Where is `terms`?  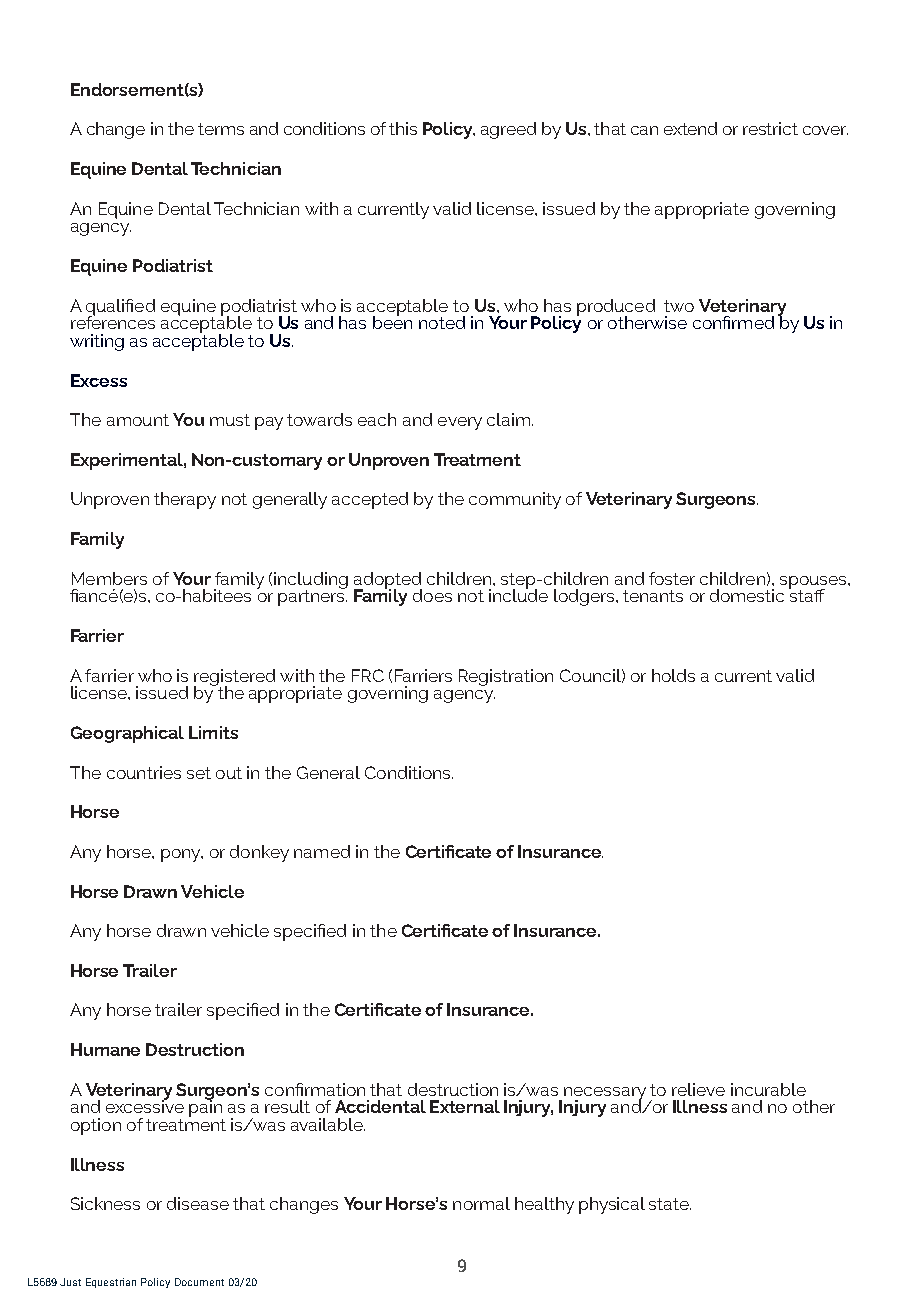 terms is located at coordinates (221, 129).
